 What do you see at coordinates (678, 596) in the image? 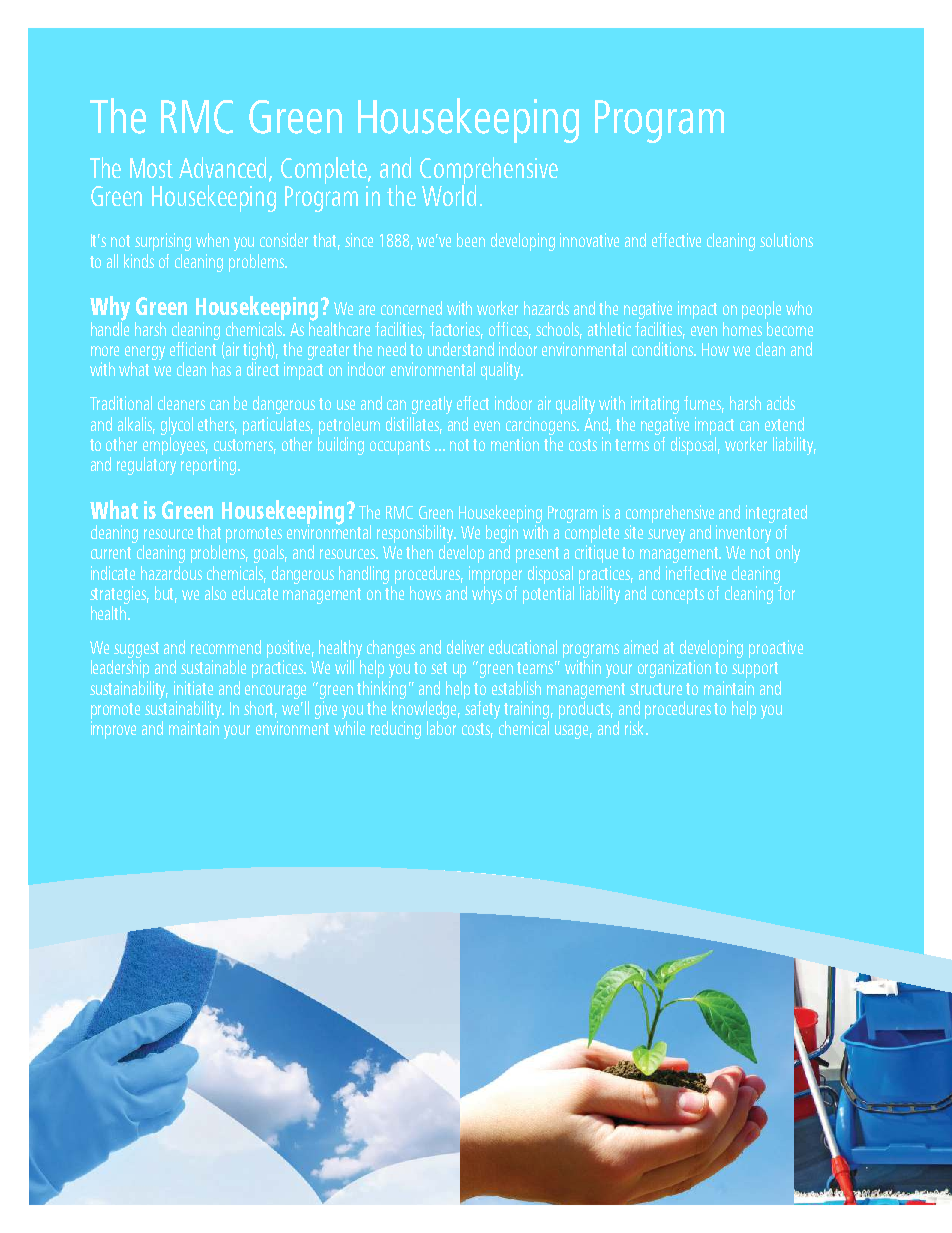
I see `concepts` at bounding box center [678, 596].
